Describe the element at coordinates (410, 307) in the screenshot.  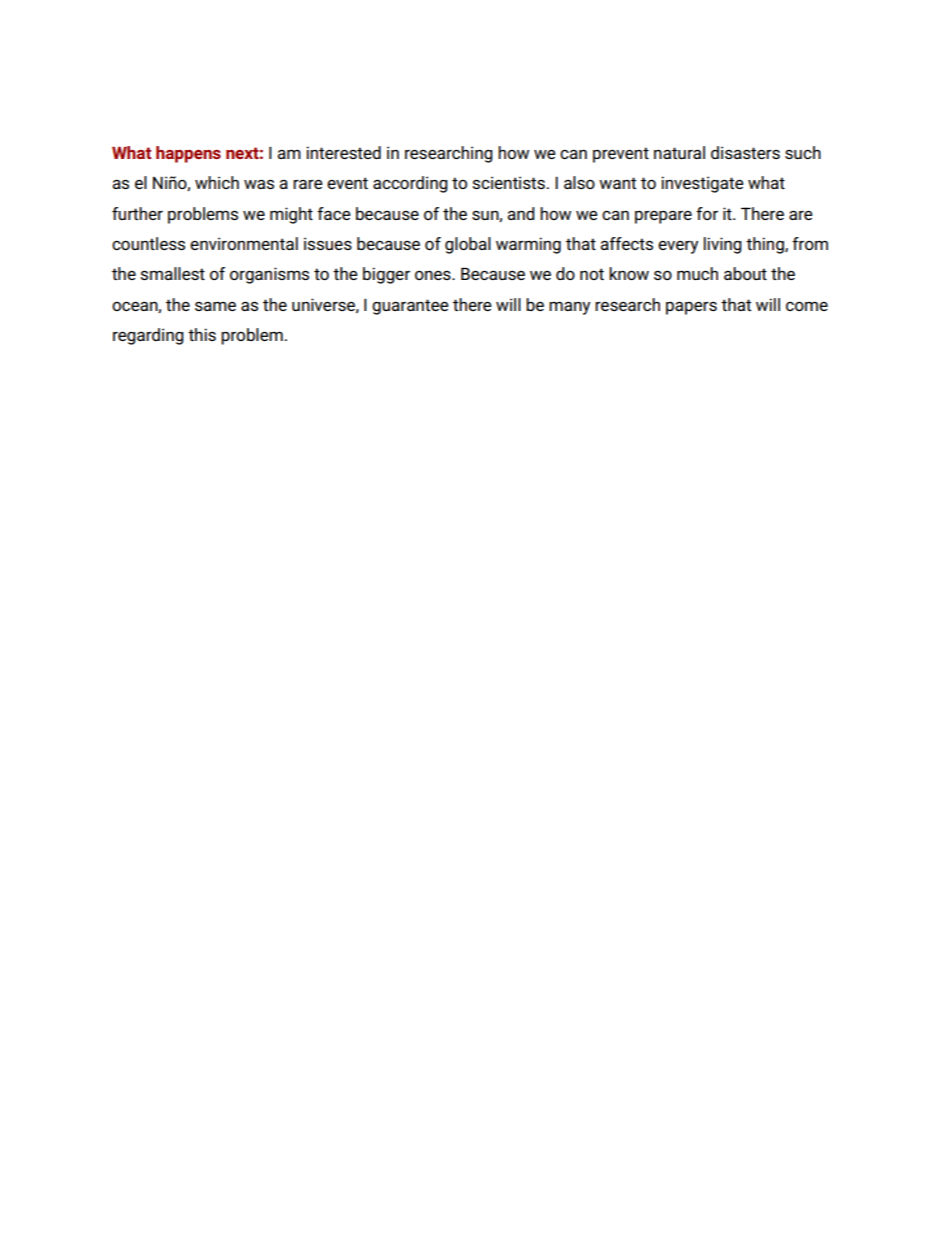
I see `guarantee` at that location.
